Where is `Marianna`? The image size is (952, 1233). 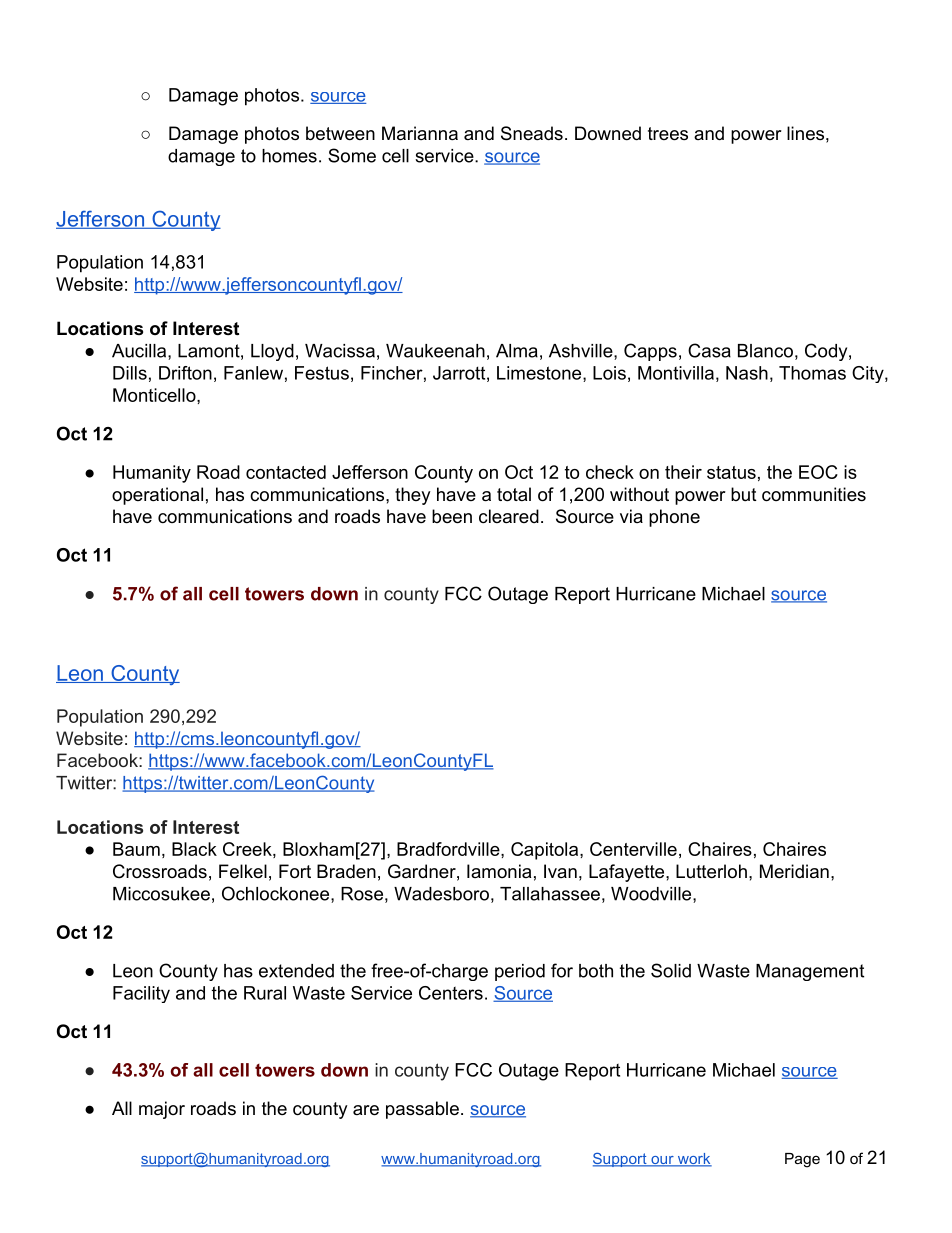 Marianna is located at coordinates (420, 133).
